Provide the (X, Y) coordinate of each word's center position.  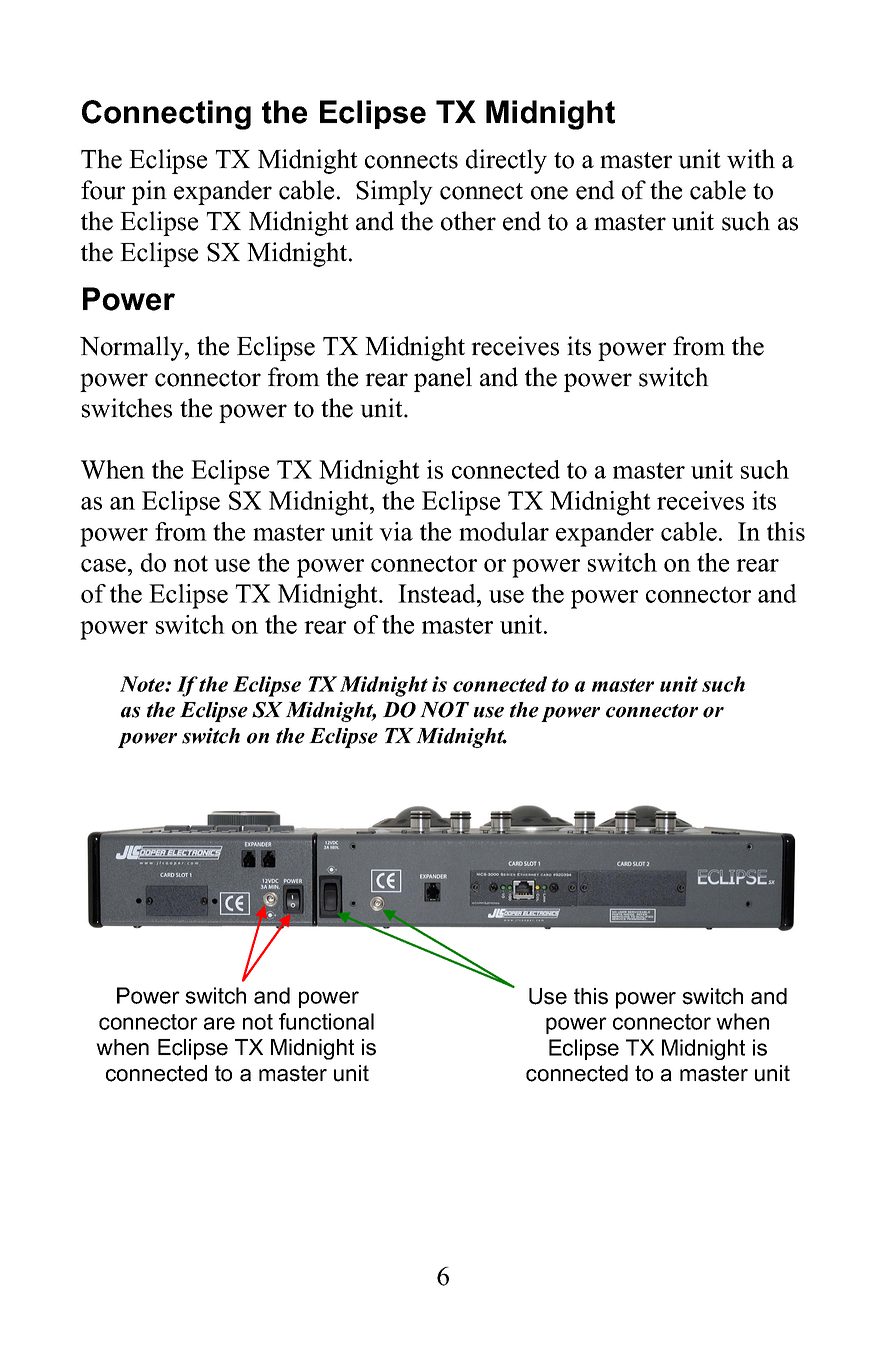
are (219, 1023)
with (751, 159)
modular (504, 531)
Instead (438, 593)
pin (149, 192)
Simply (394, 192)
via (396, 531)
